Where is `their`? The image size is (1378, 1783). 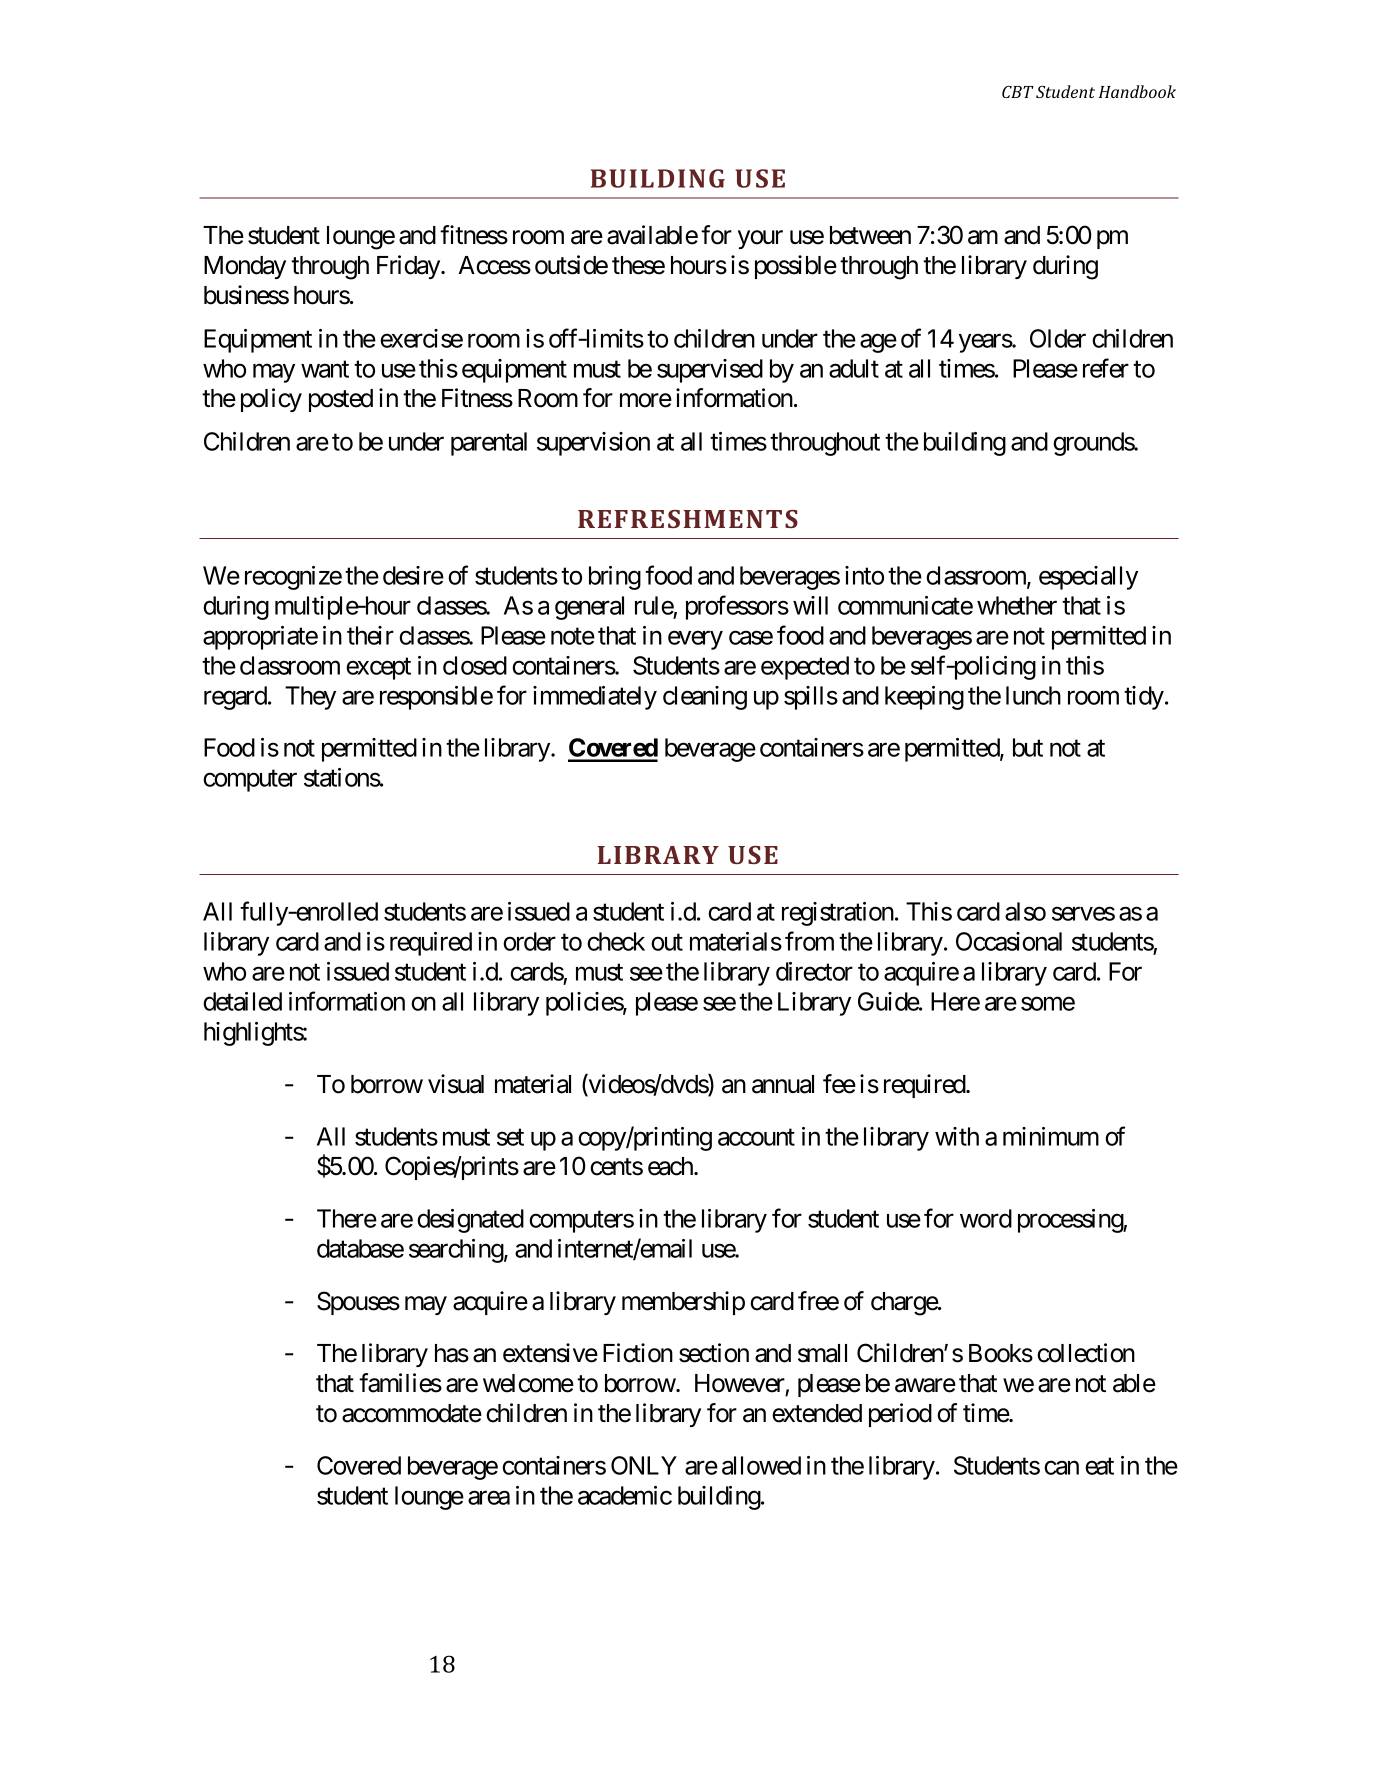 their is located at coordinates (370, 635).
